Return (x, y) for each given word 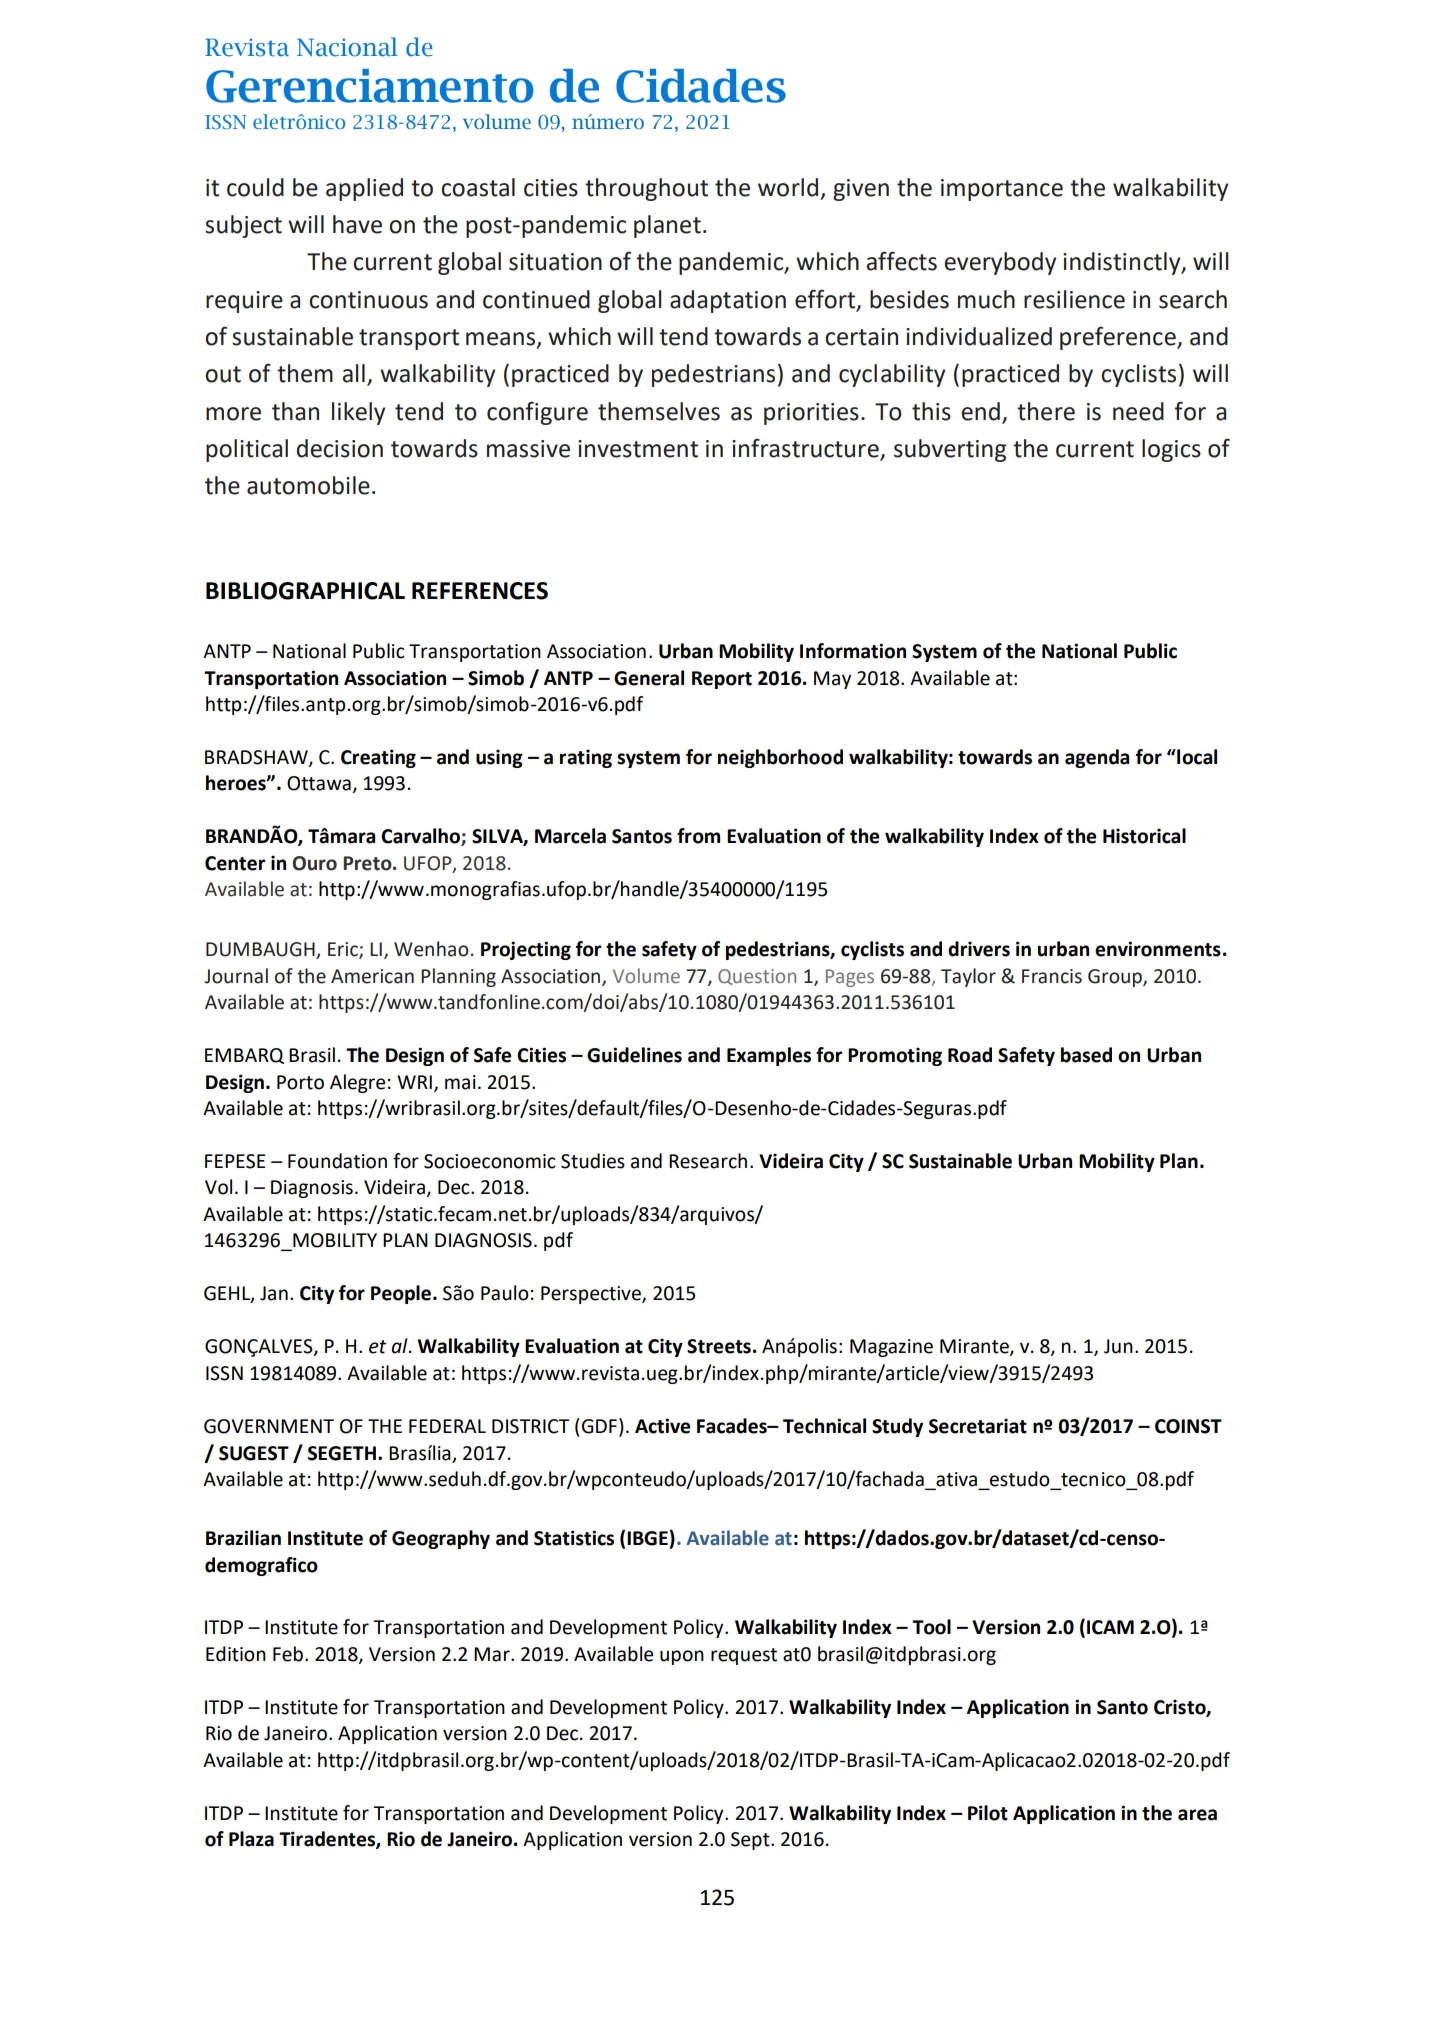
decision (340, 448)
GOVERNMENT (269, 1426)
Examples (769, 1056)
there (1046, 411)
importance (1002, 190)
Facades (733, 1426)
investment (638, 449)
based (1086, 1055)
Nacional (347, 47)
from (698, 836)
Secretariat (978, 1426)
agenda (1097, 758)
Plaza (251, 1839)
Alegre (357, 1083)
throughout (646, 189)
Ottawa (319, 783)
